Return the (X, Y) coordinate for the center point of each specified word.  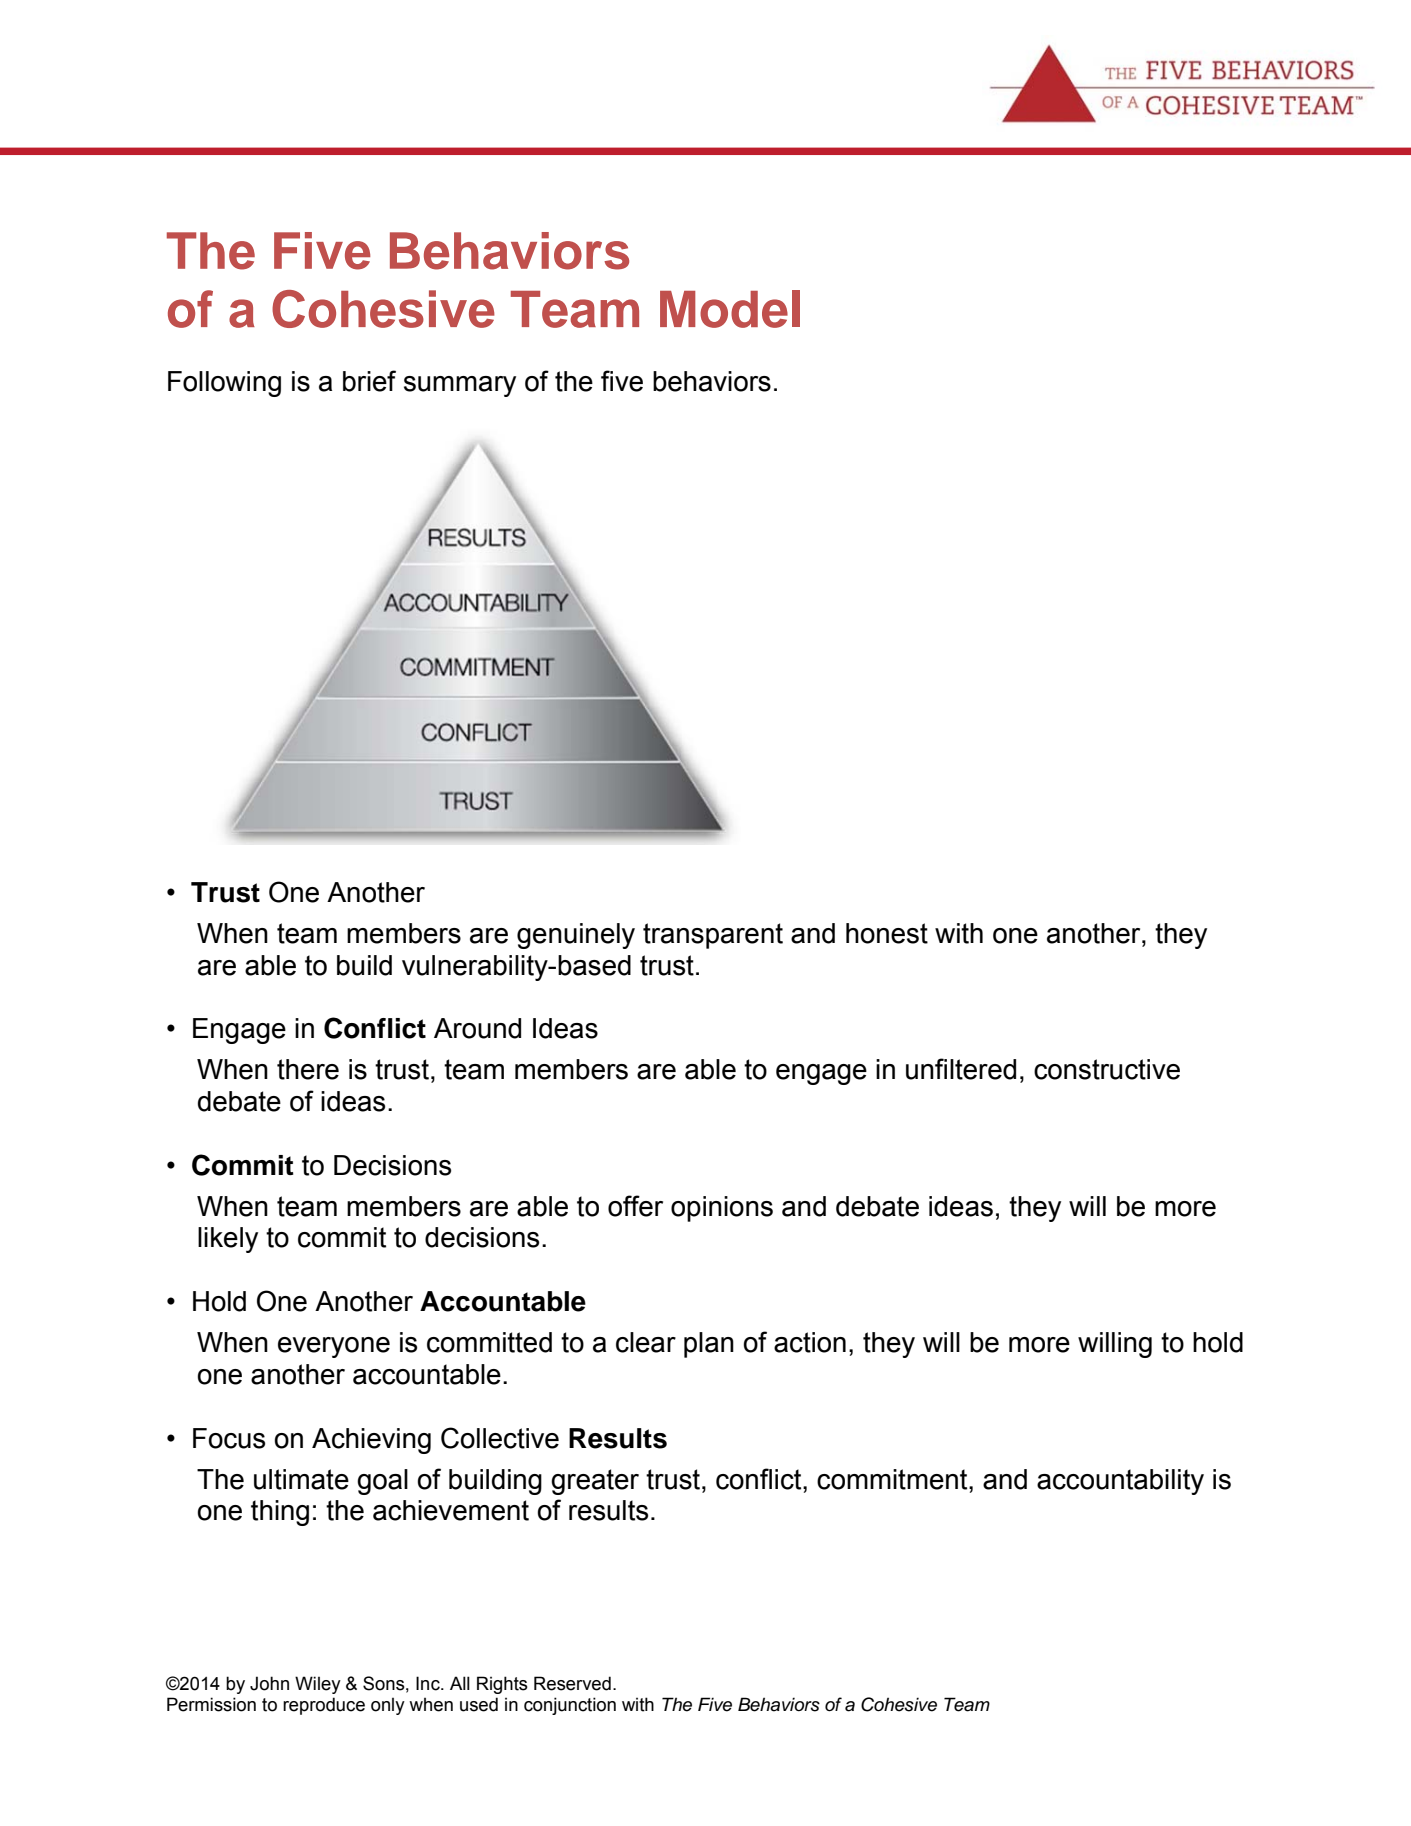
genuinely (576, 936)
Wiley (318, 1685)
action (810, 1342)
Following (224, 384)
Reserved (572, 1683)
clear (646, 1342)
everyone (334, 1347)
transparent (713, 936)
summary (460, 386)
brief (369, 381)
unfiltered (961, 1069)
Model (730, 309)
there (308, 1069)
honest (887, 933)
